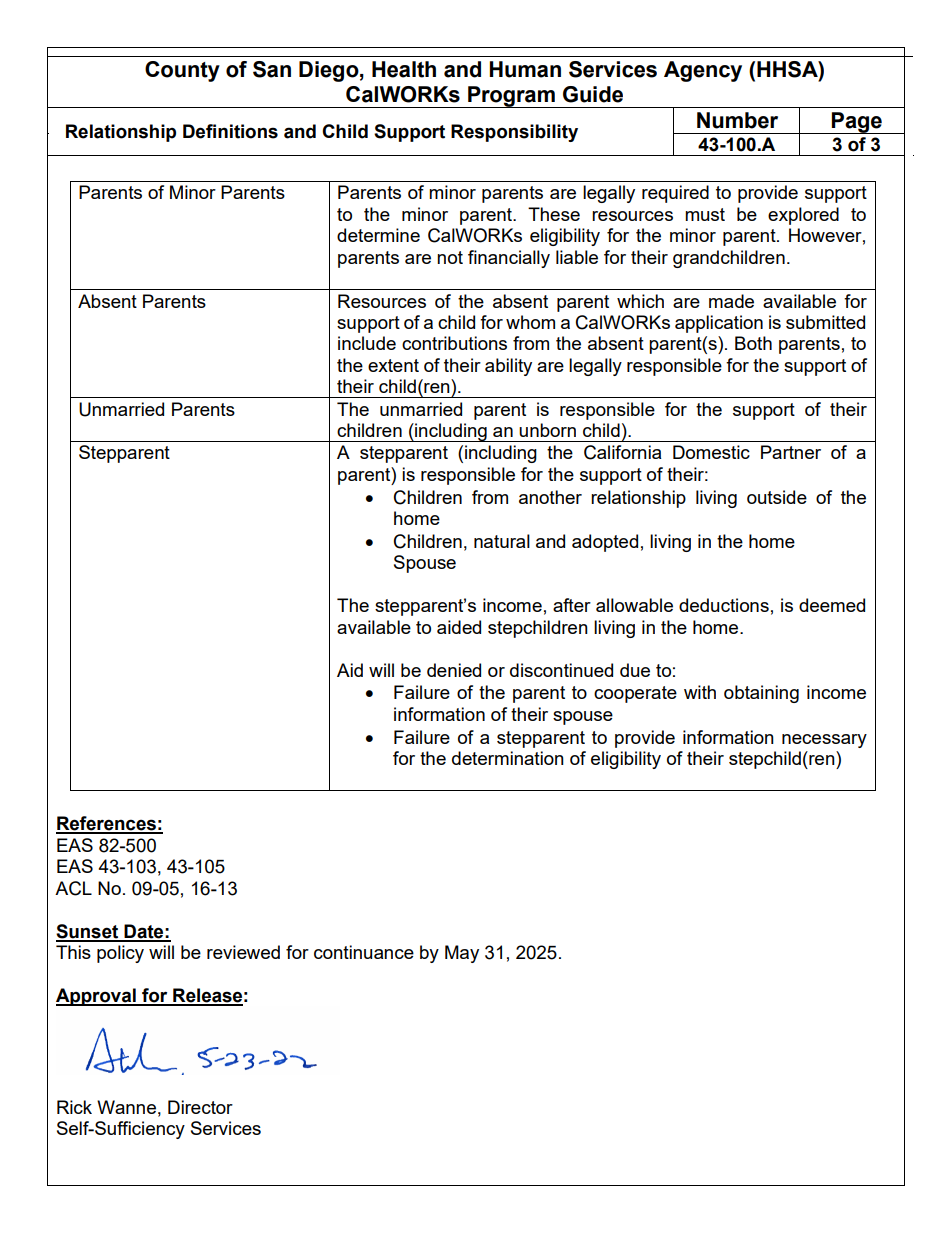 The width and height of the image is (952, 1233). What do you see at coordinates (547, 430) in the image?
I see `unborn` at bounding box center [547, 430].
